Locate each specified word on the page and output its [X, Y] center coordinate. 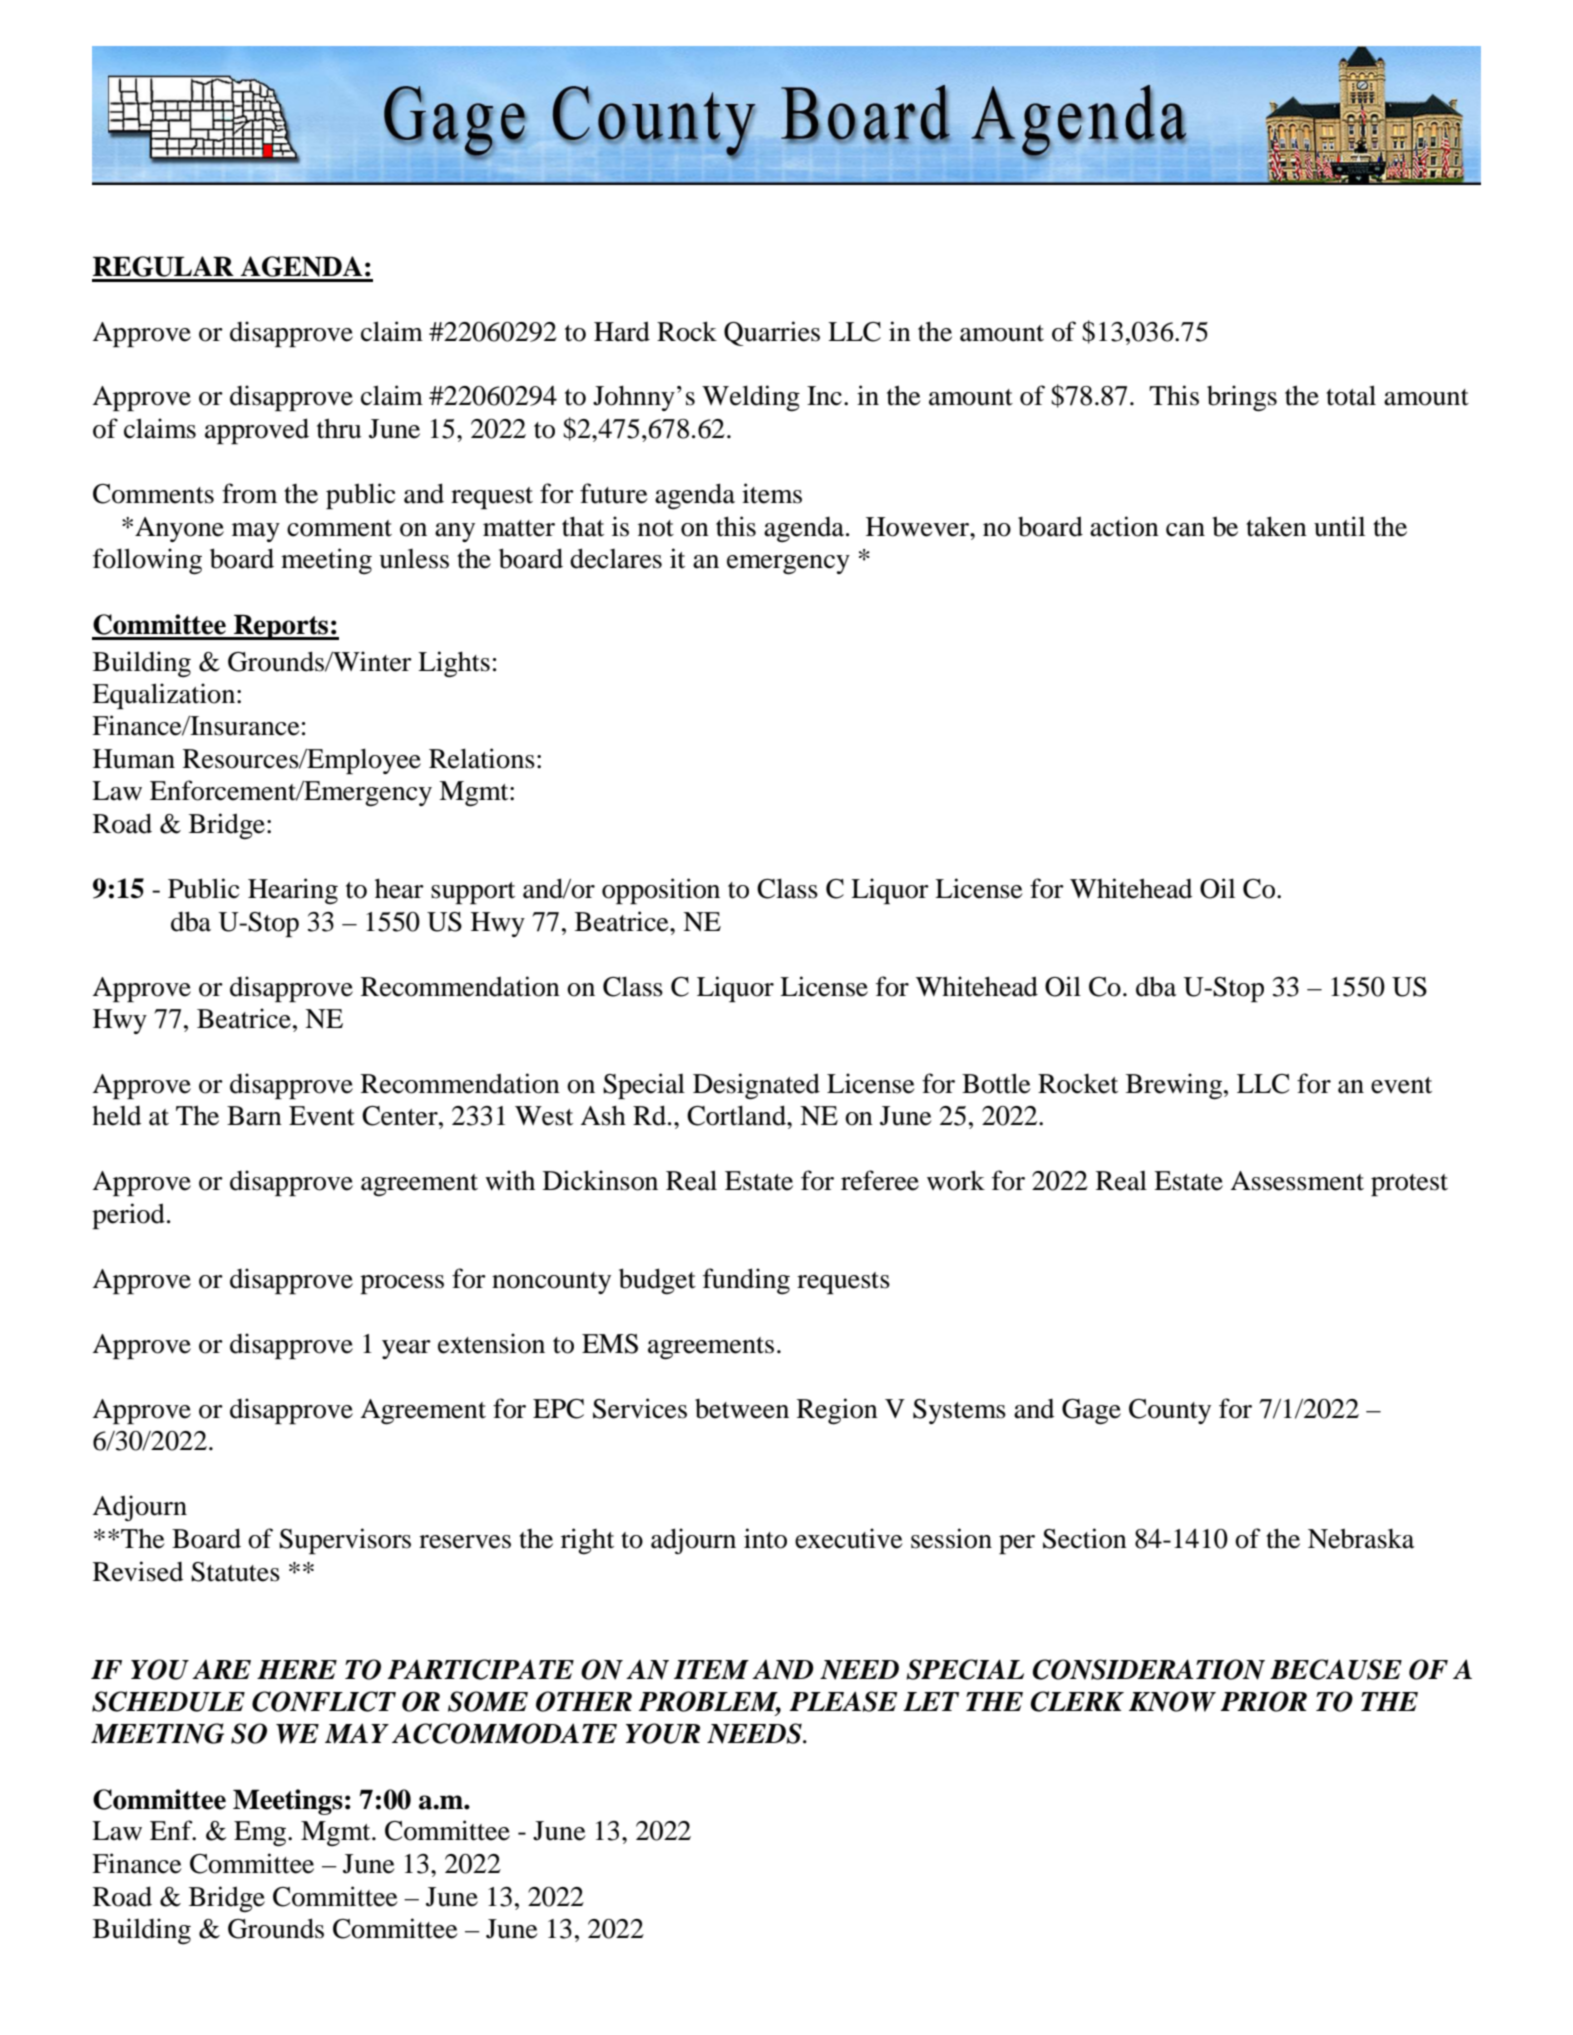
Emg [261, 1834]
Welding [751, 398]
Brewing [1175, 1086]
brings [1242, 398]
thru [339, 428]
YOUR [663, 1733]
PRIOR [1263, 1701]
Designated [756, 1086]
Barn [254, 1116]
